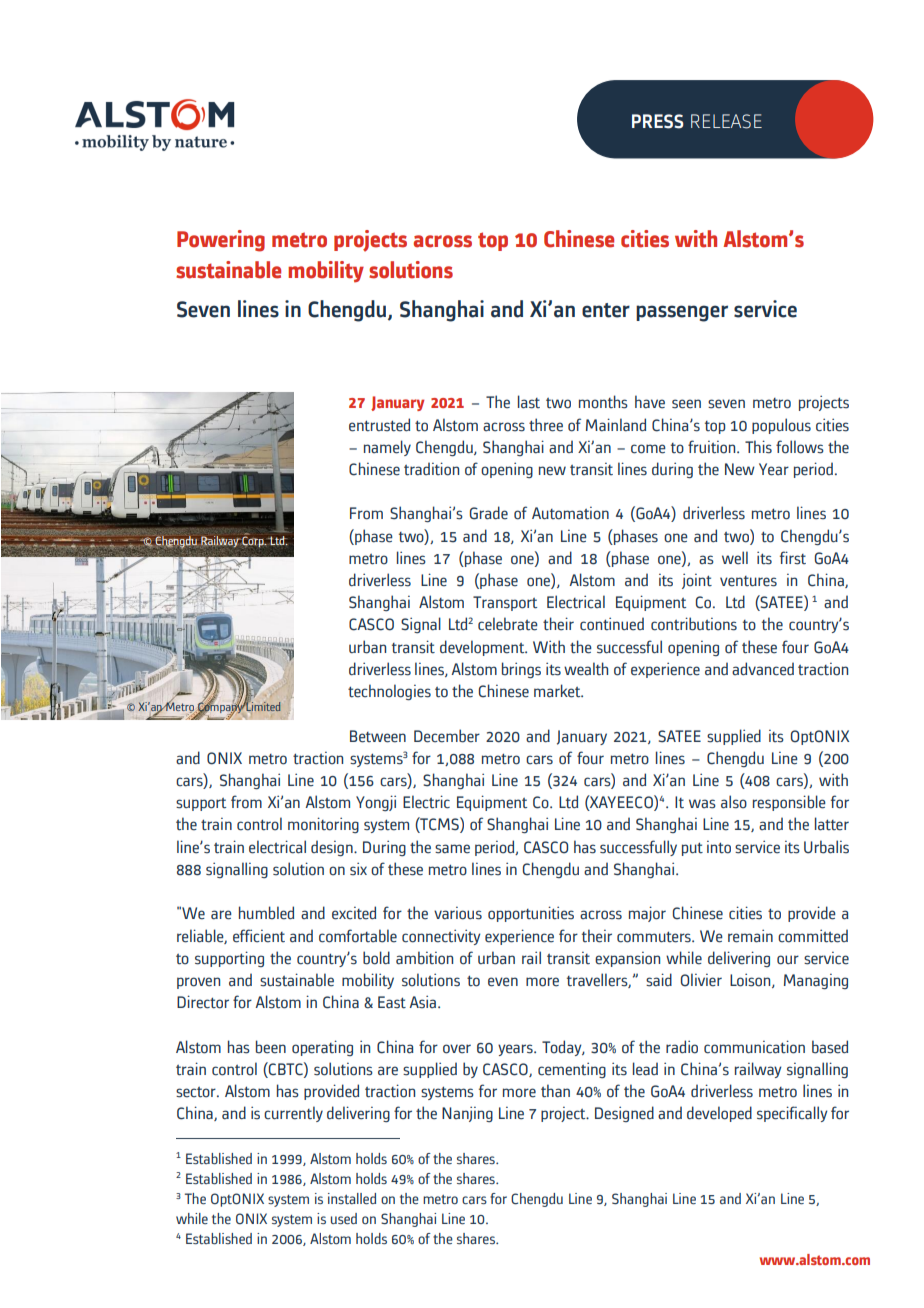  I want to click on advanced, so click(763, 669).
